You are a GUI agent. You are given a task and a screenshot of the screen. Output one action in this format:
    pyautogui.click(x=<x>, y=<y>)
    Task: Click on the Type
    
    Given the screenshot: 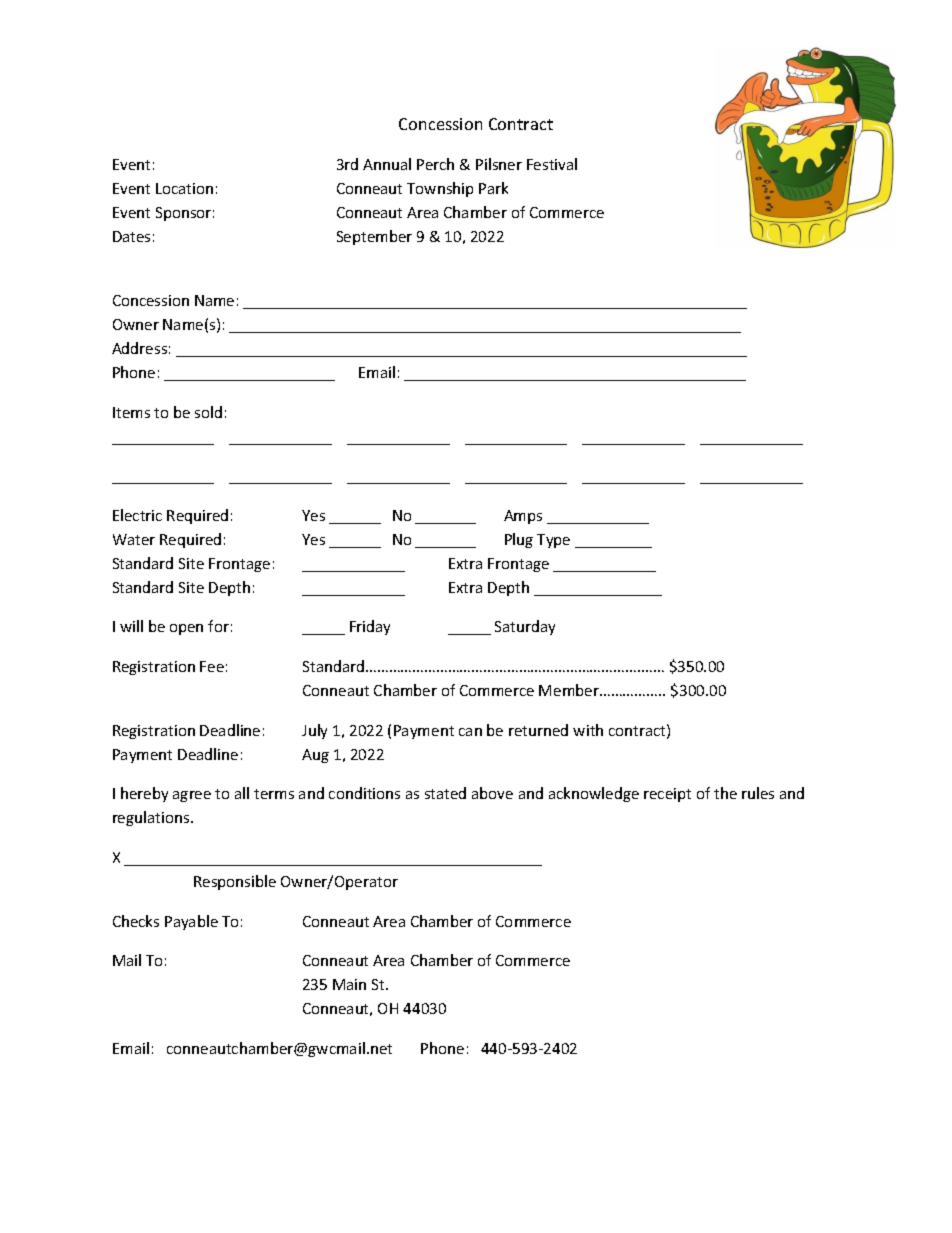 What is the action you would take?
    pyautogui.click(x=553, y=541)
